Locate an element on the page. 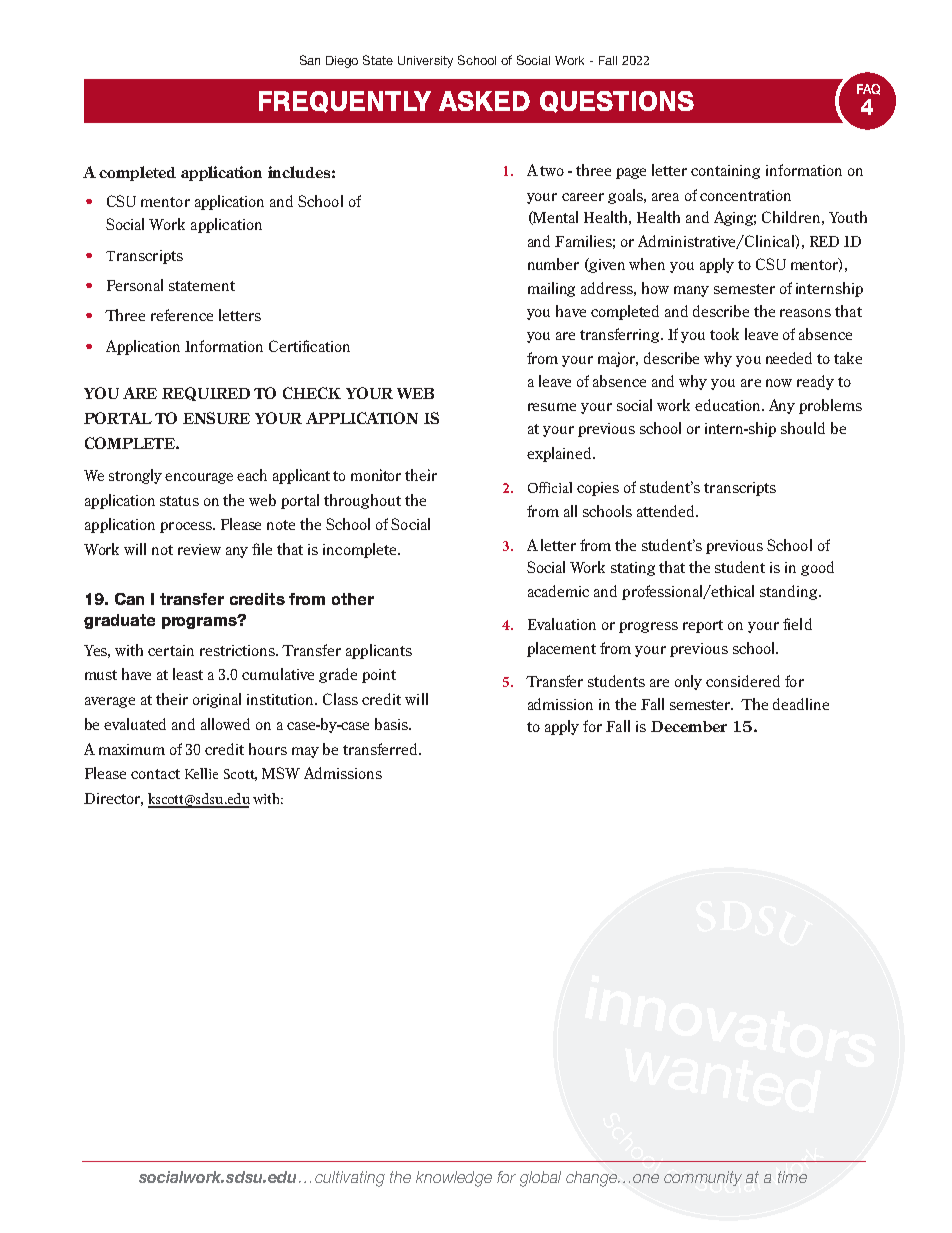  FAQ is located at coordinates (868, 89).
